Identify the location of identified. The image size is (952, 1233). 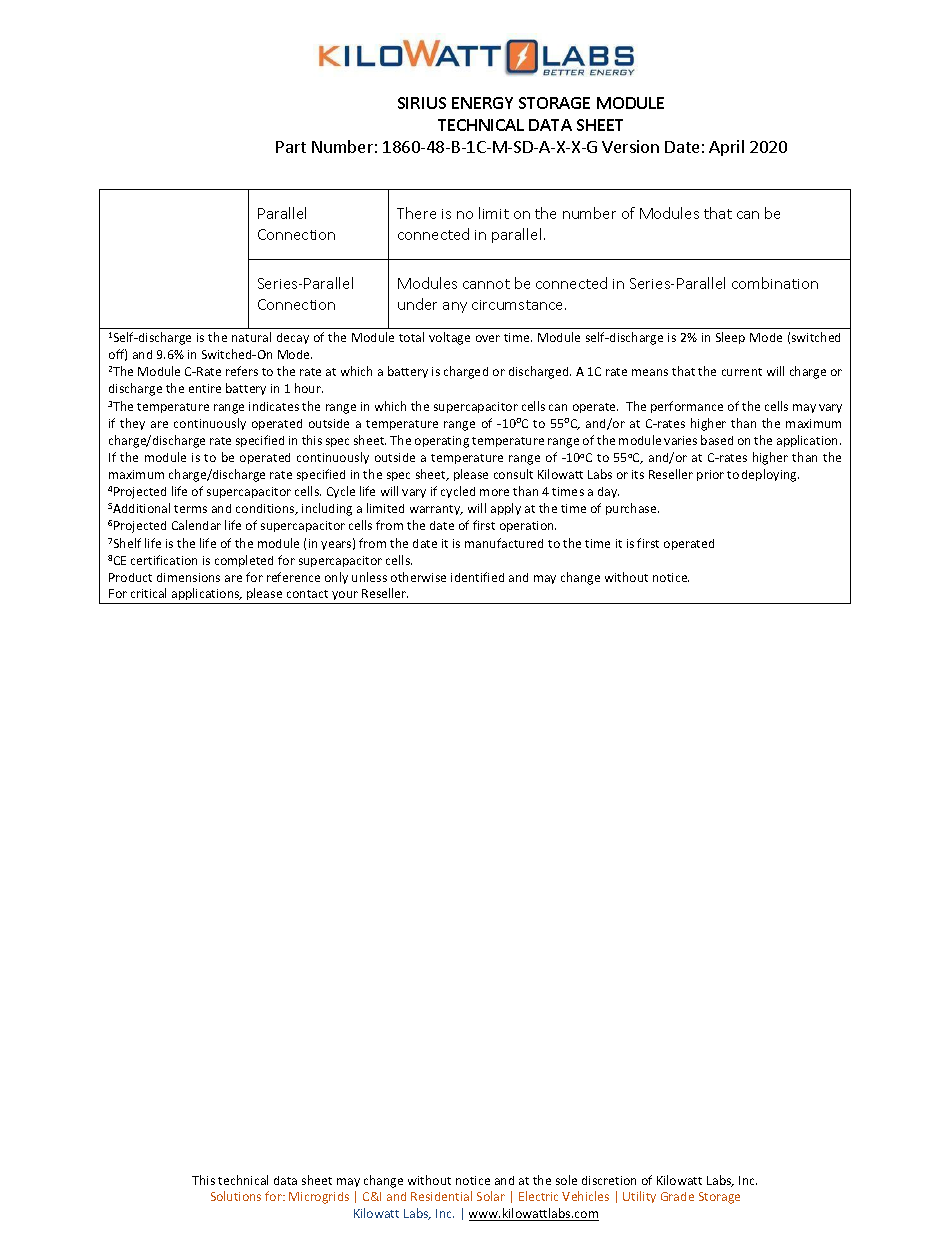
(477, 577).
